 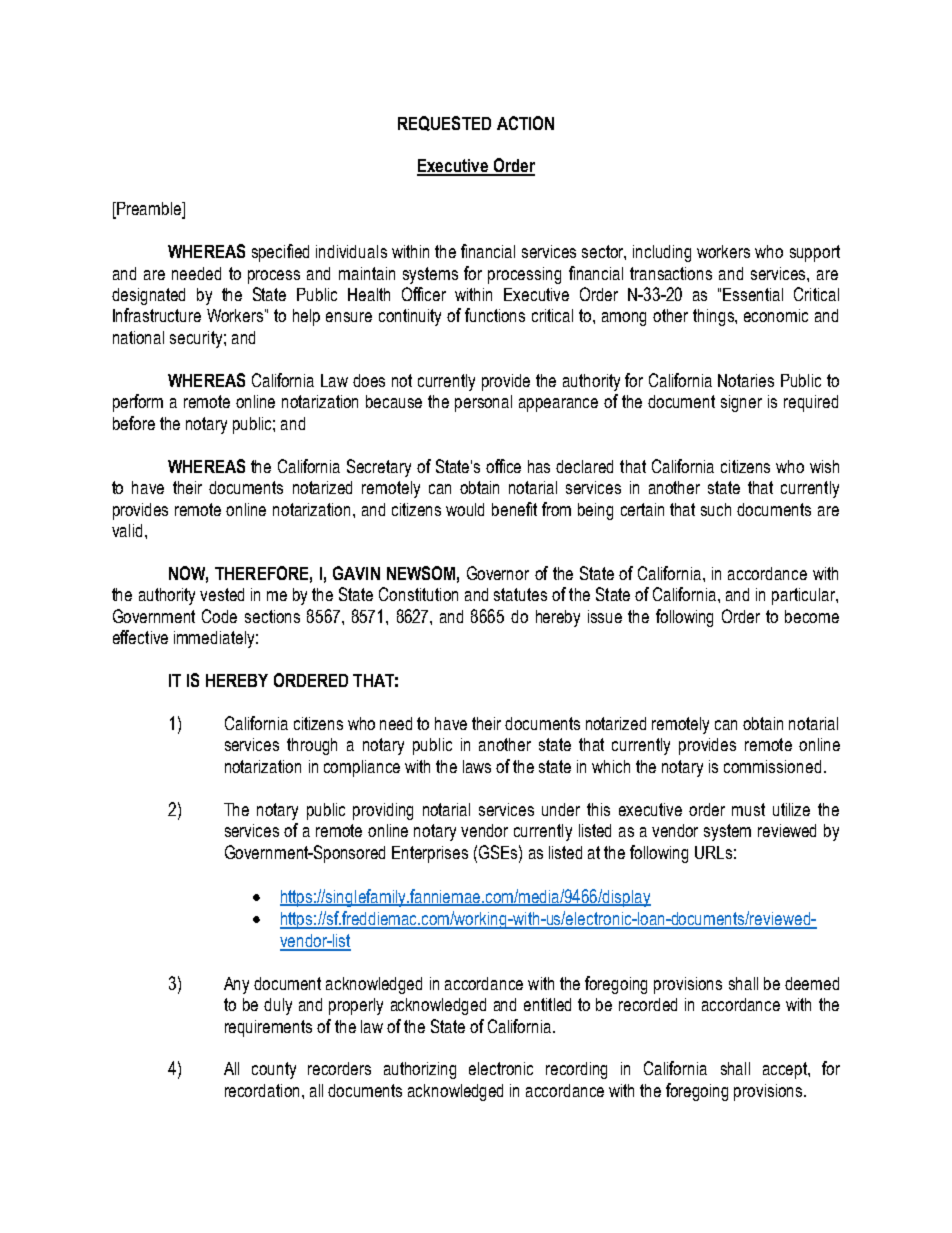 I want to click on Governor, so click(x=498, y=573).
